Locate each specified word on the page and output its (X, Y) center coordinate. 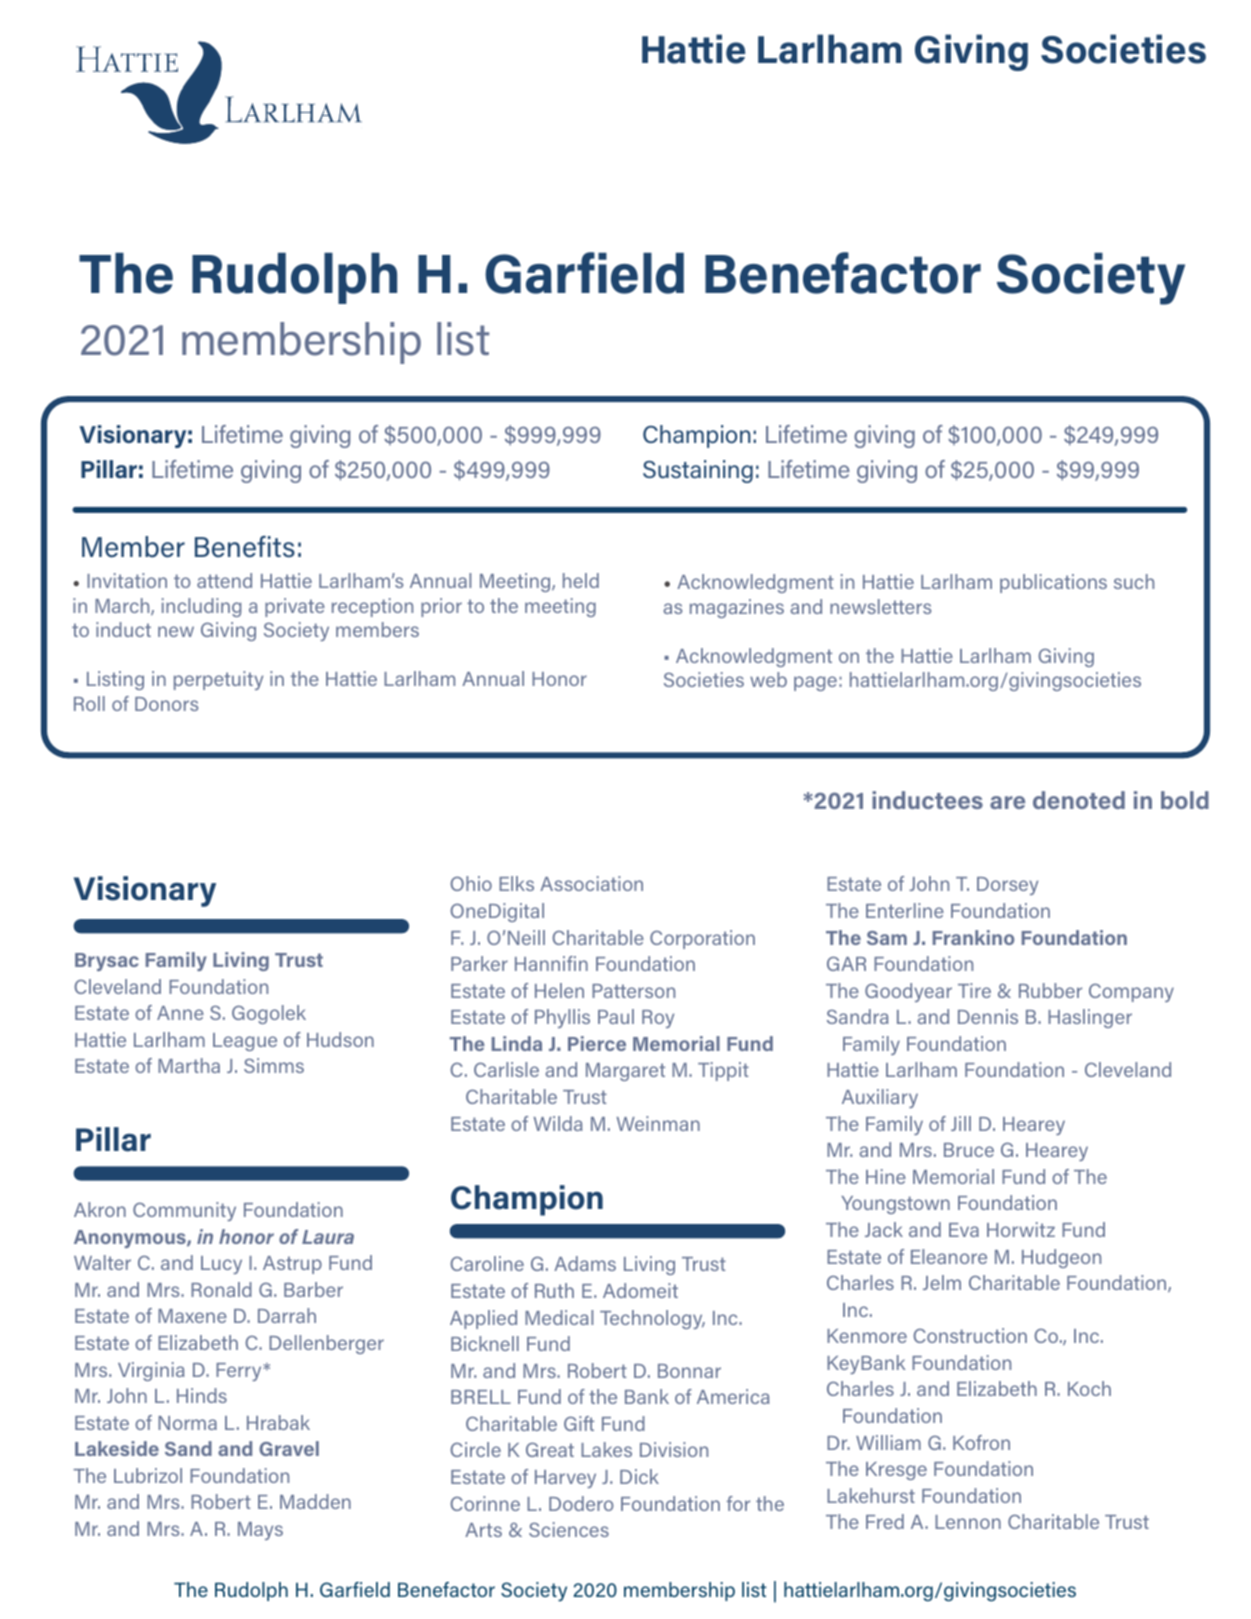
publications (1053, 583)
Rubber (1050, 990)
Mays (260, 1531)
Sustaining (698, 471)
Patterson (633, 991)
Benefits (245, 547)
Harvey (565, 1479)
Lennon (968, 1522)
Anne (180, 1013)
